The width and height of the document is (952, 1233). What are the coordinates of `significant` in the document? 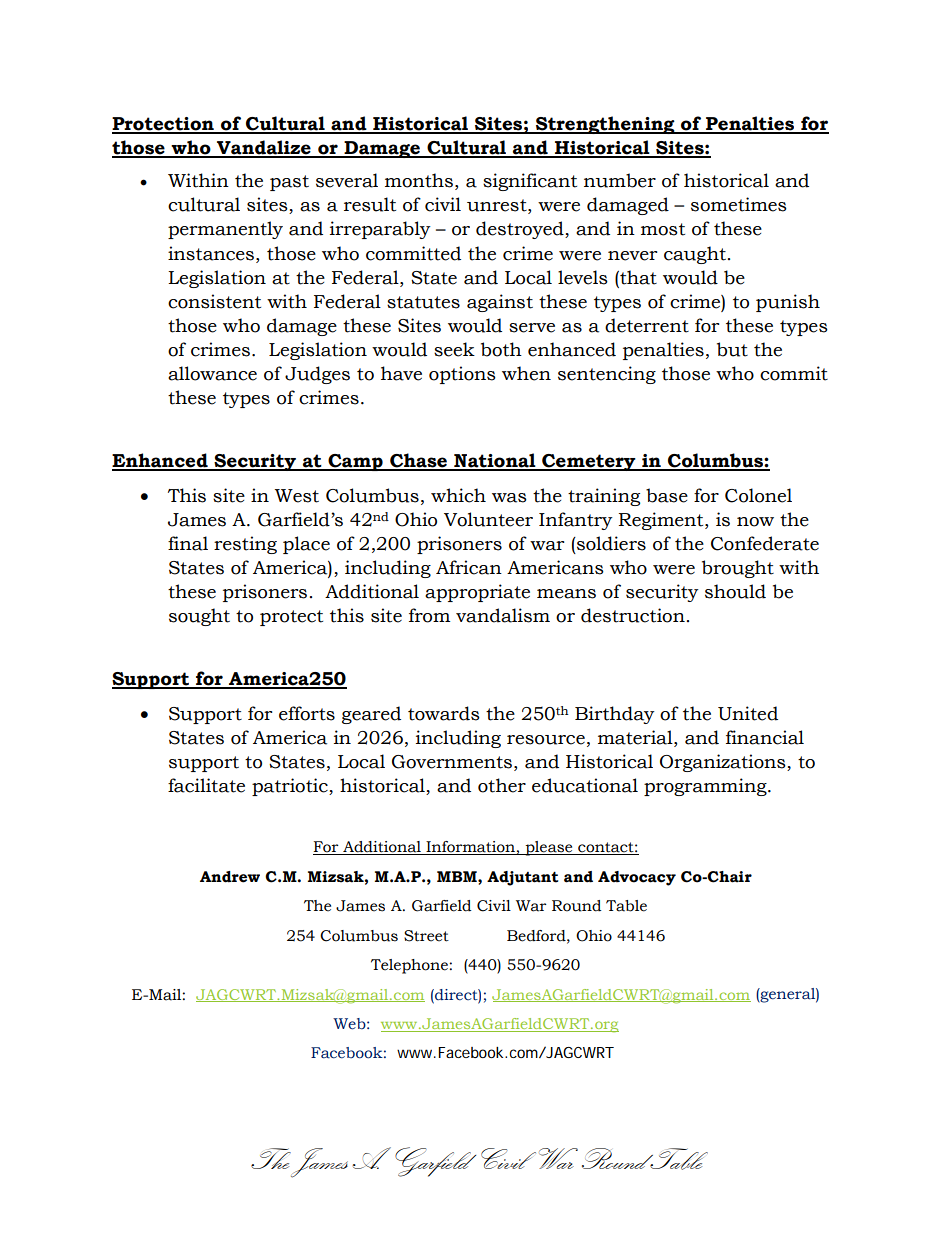 It's located at (530, 182).
